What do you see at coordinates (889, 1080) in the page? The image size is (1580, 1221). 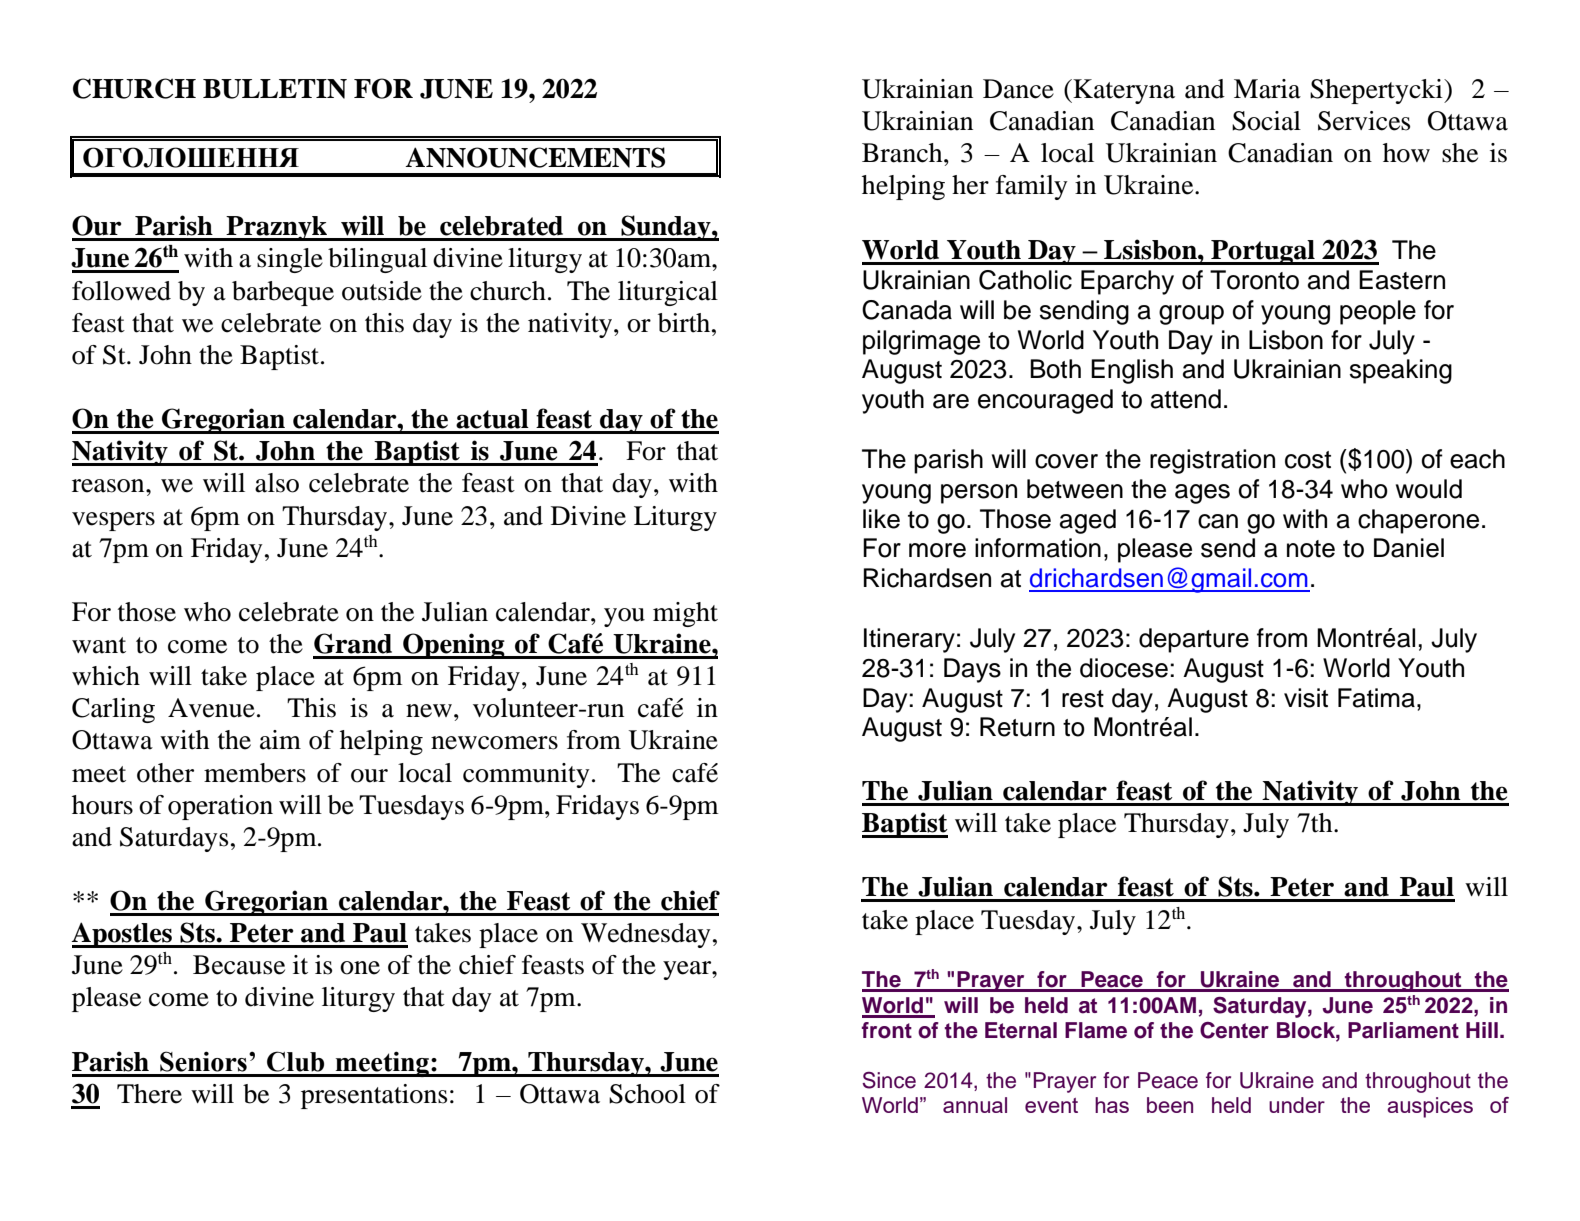 I see `Since` at bounding box center [889, 1080].
